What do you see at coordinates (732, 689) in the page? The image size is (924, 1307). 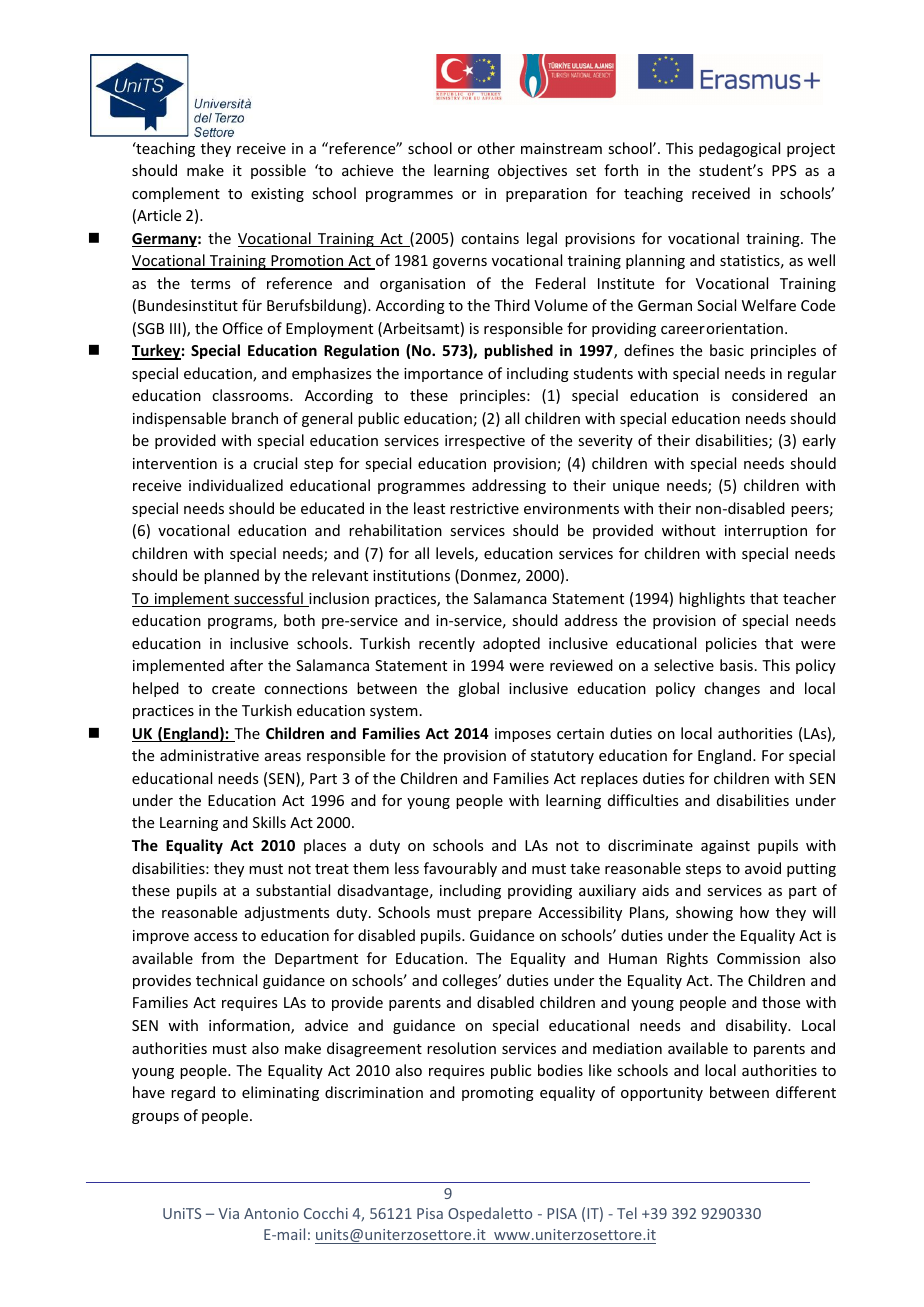 I see `changes` at bounding box center [732, 689].
